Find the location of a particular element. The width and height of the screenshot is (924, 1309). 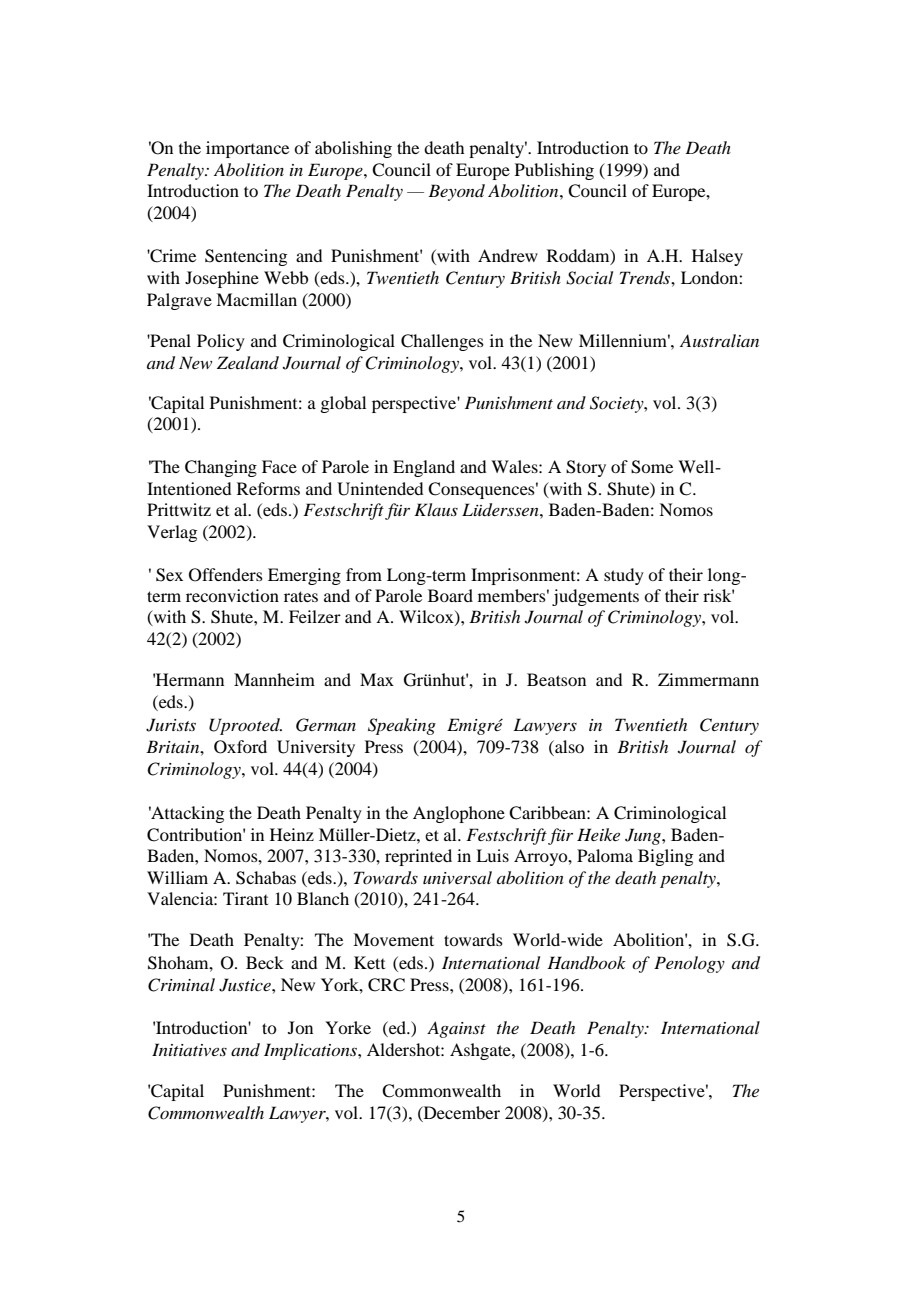

Justice is located at coordinates (246, 985).
